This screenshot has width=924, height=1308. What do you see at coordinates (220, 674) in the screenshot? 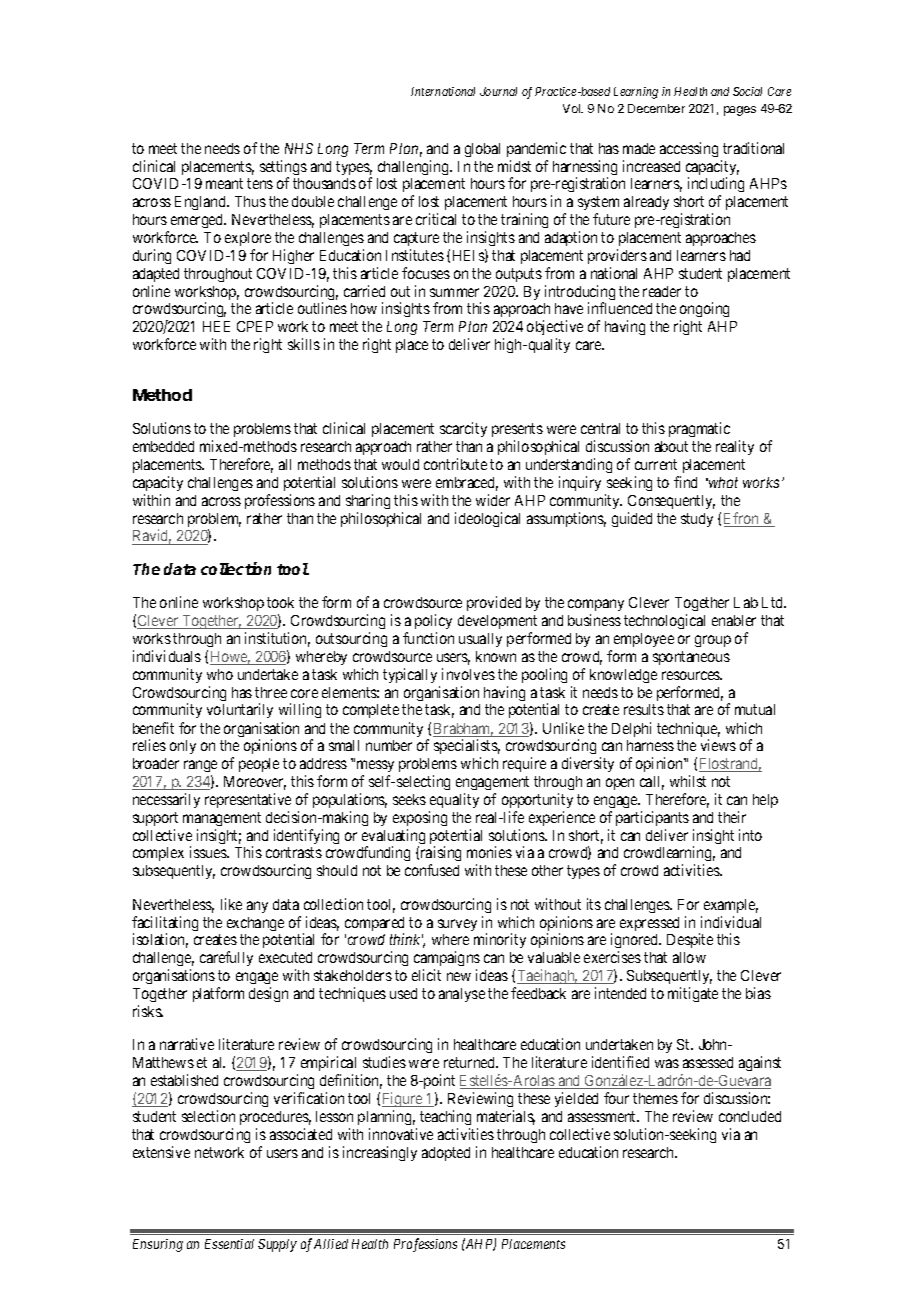
I see `who` at bounding box center [220, 674].
